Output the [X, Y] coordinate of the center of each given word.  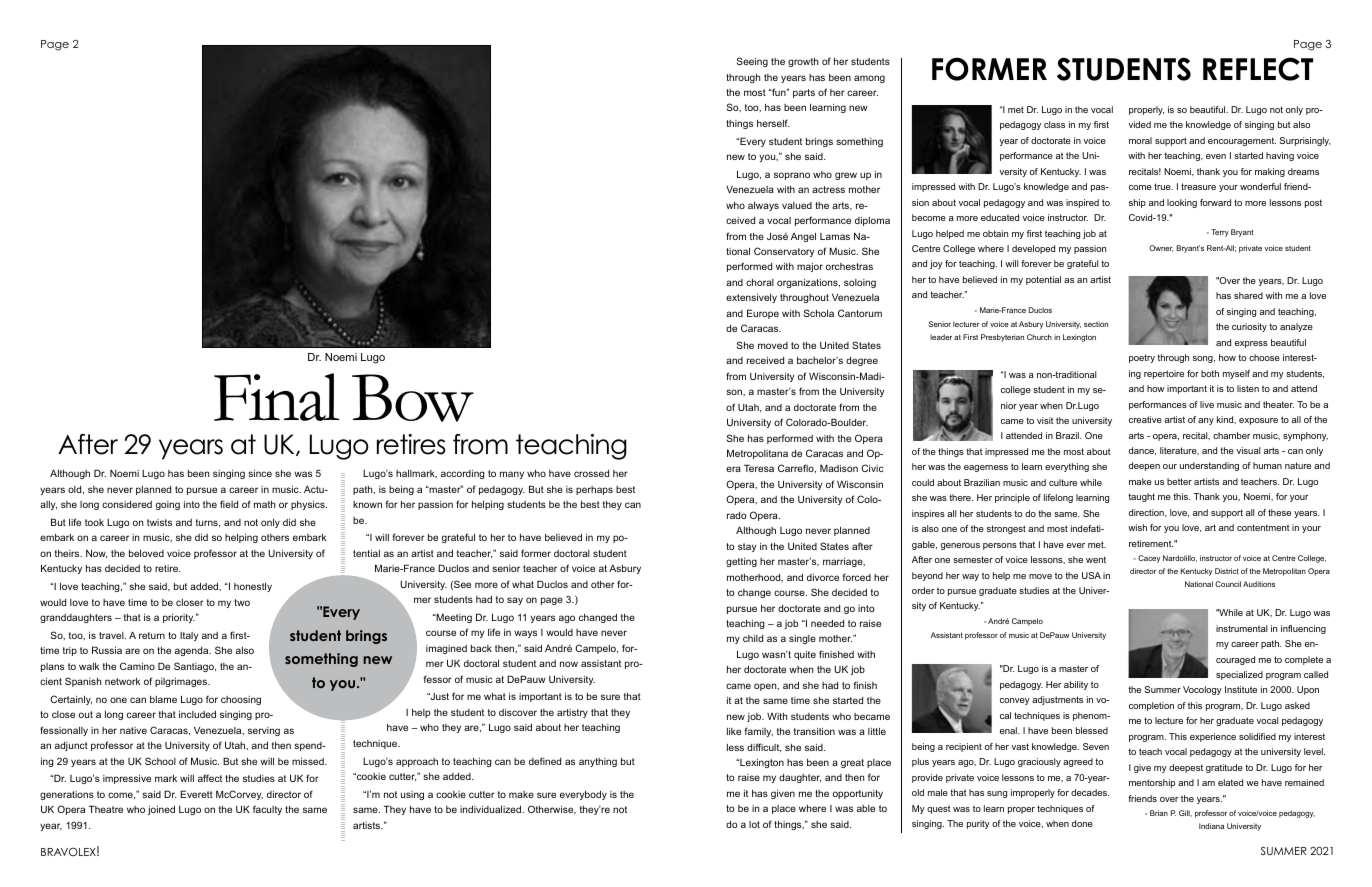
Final [277, 397]
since [260, 473]
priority [179, 618]
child [753, 638]
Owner [1161, 248]
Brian [1159, 813]
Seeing [752, 62]
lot [754, 824]
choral [760, 282]
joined [161, 810]
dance [1142, 451]
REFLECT [1258, 69]
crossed [591, 473]
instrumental [1241, 628]
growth [803, 62]
